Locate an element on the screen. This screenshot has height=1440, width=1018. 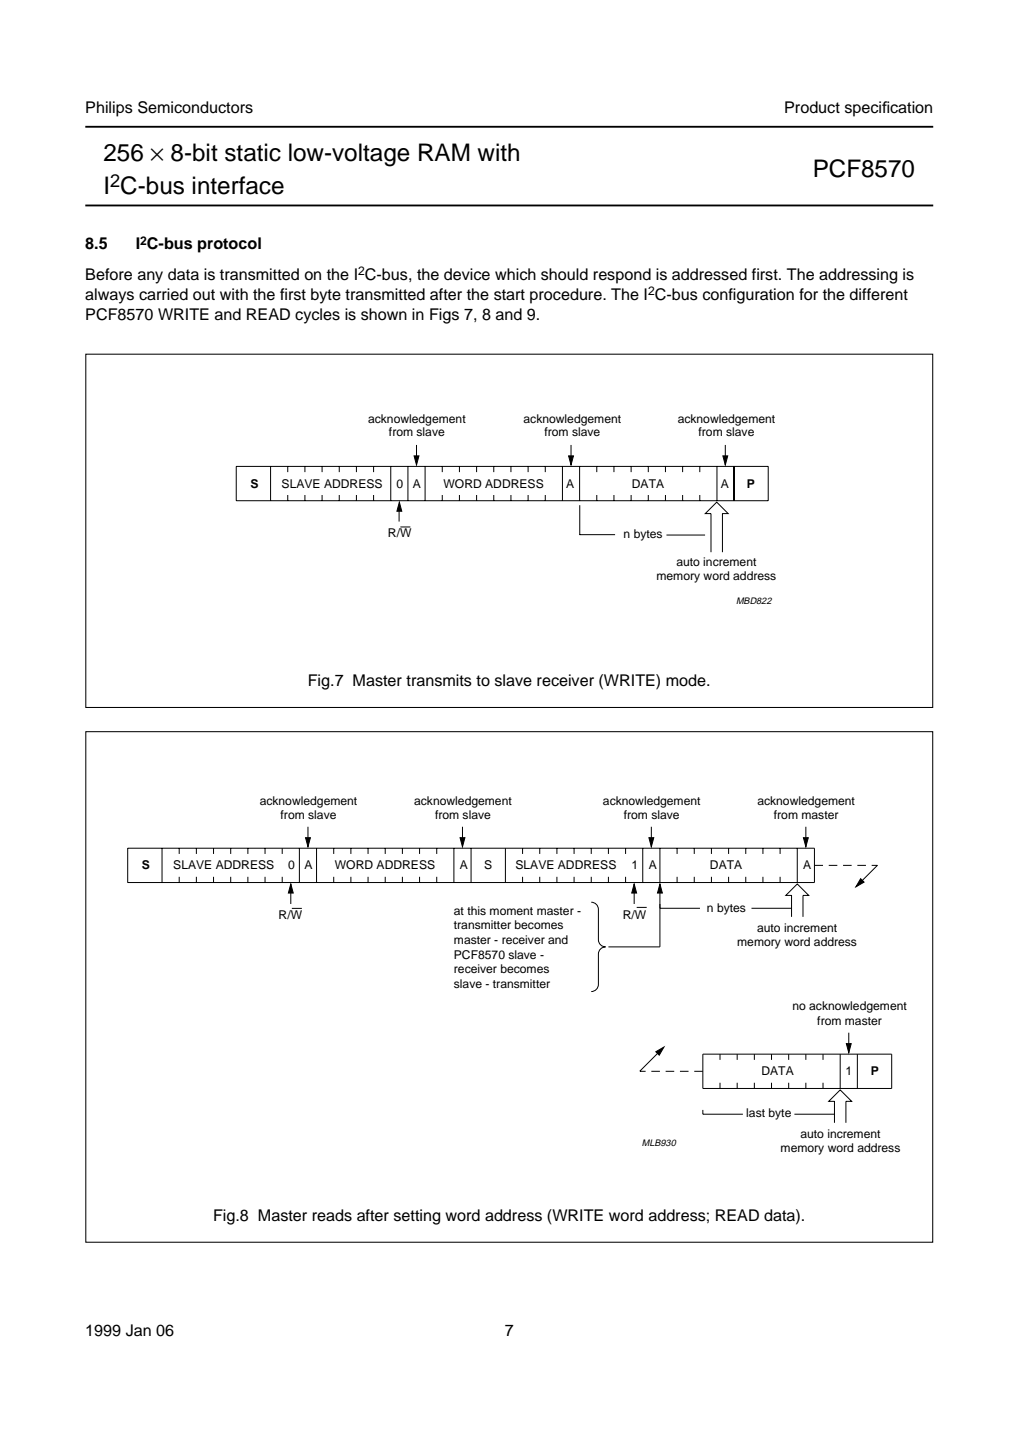
out is located at coordinates (204, 295).
